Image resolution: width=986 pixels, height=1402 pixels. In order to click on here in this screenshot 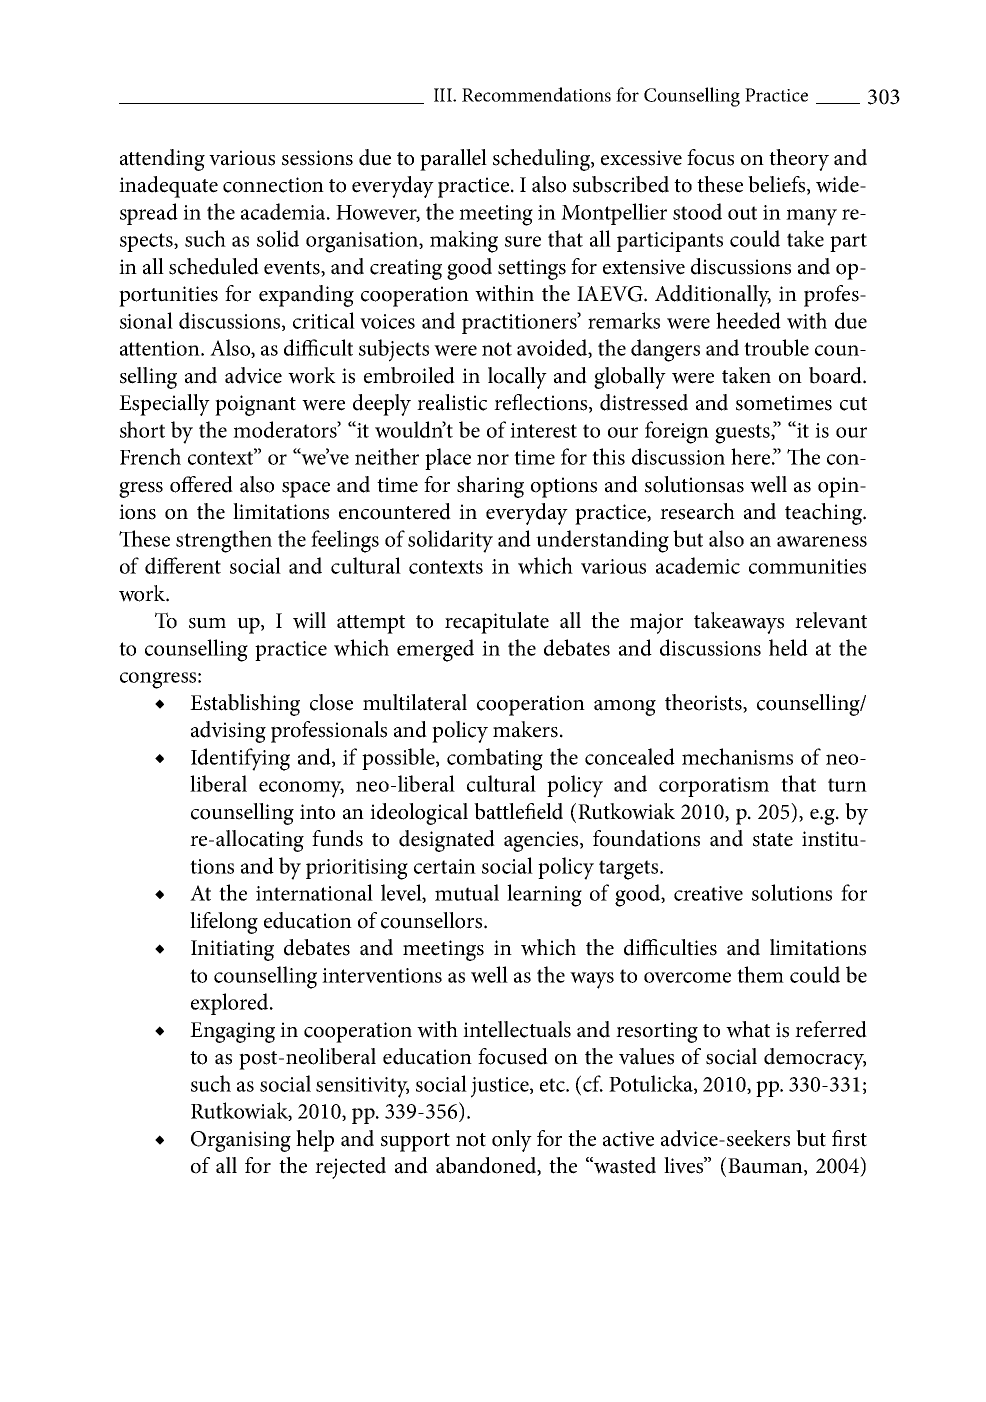, I will do `click(750, 456)`.
